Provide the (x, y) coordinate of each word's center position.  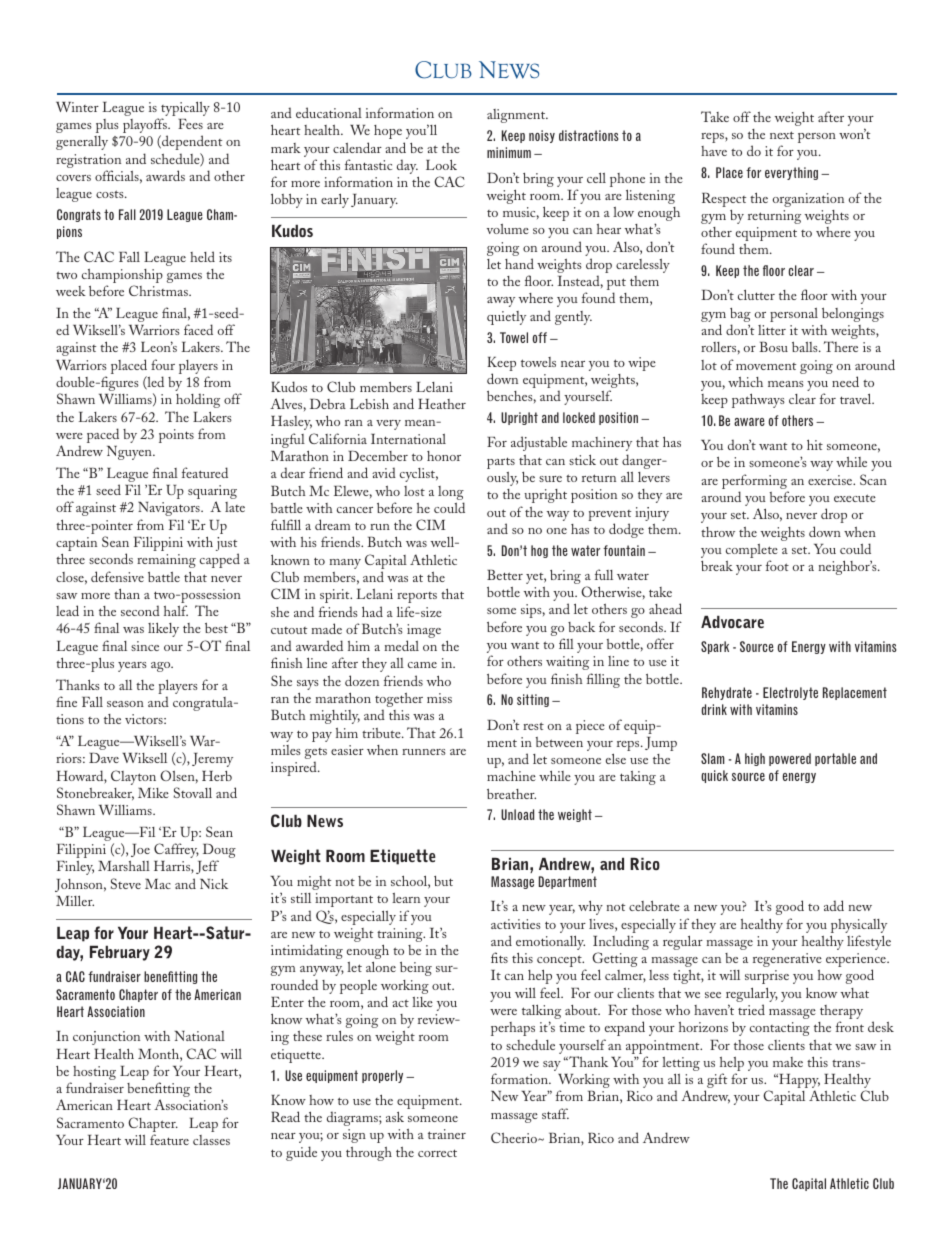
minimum (509, 152)
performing (755, 483)
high (755, 759)
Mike (153, 793)
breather (511, 794)
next (782, 135)
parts (501, 463)
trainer (447, 1134)
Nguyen (130, 453)
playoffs (146, 127)
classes (211, 1140)
